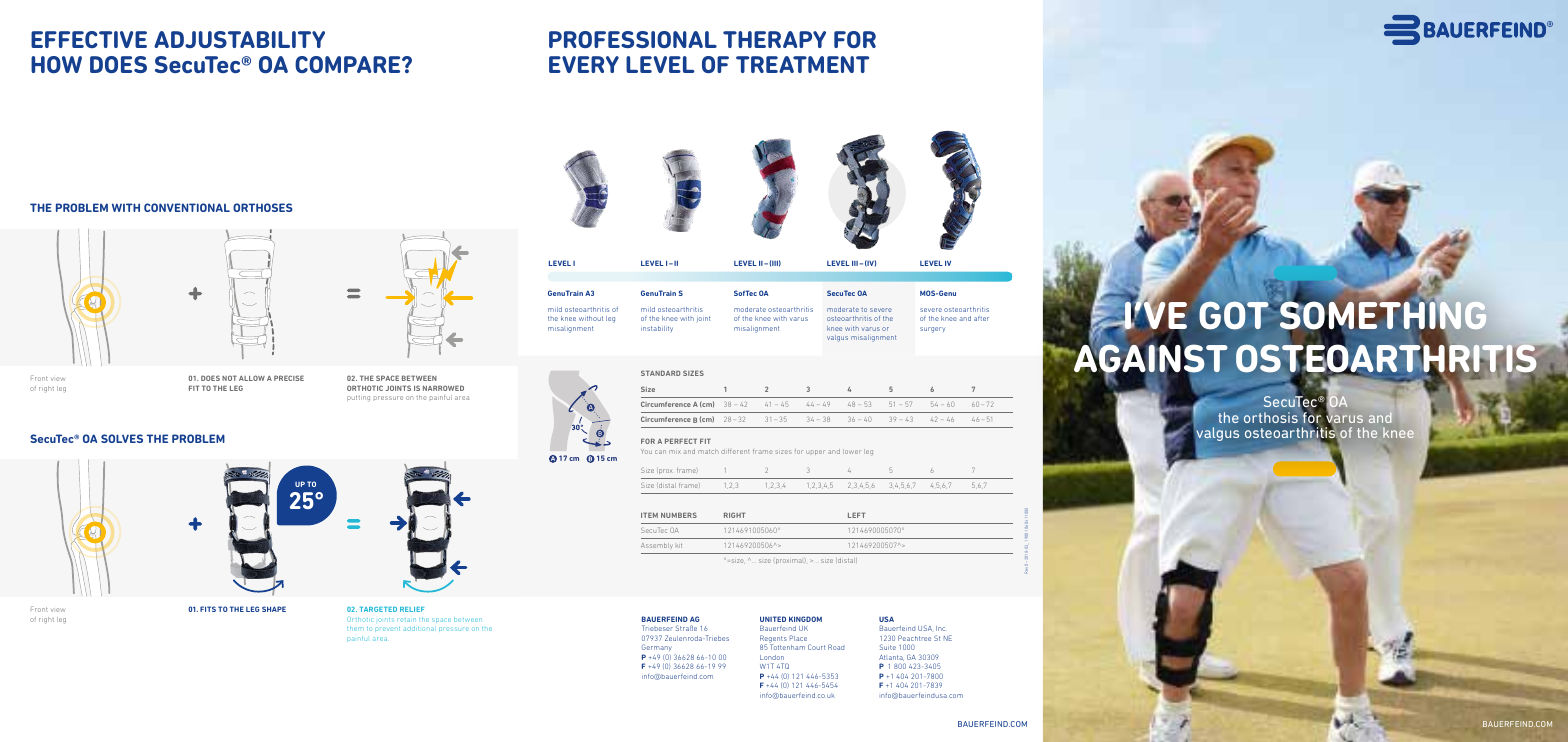  What do you see at coordinates (657, 649) in the page?
I see `Germany` at bounding box center [657, 649].
